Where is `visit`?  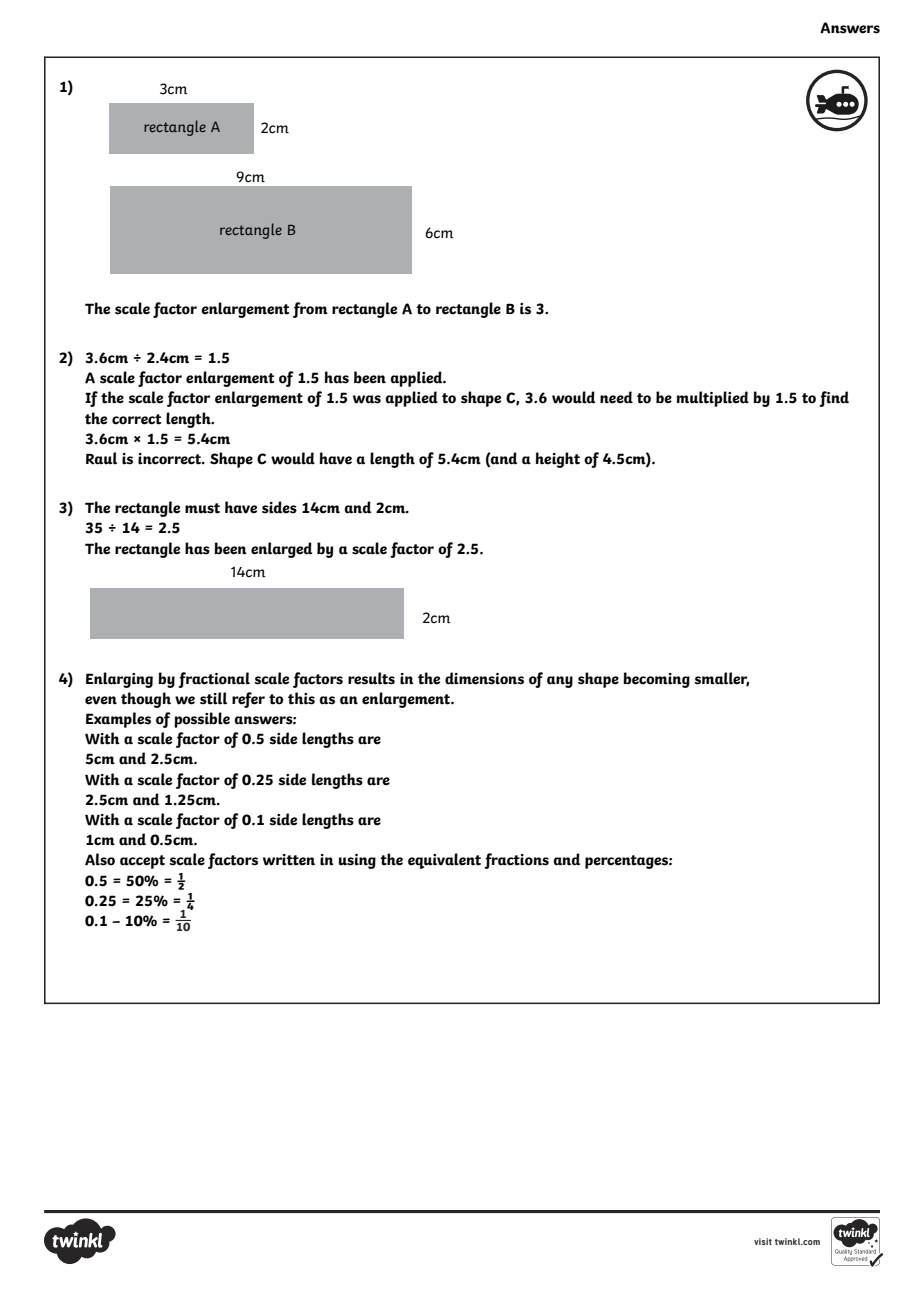 visit is located at coordinates (763, 1241).
